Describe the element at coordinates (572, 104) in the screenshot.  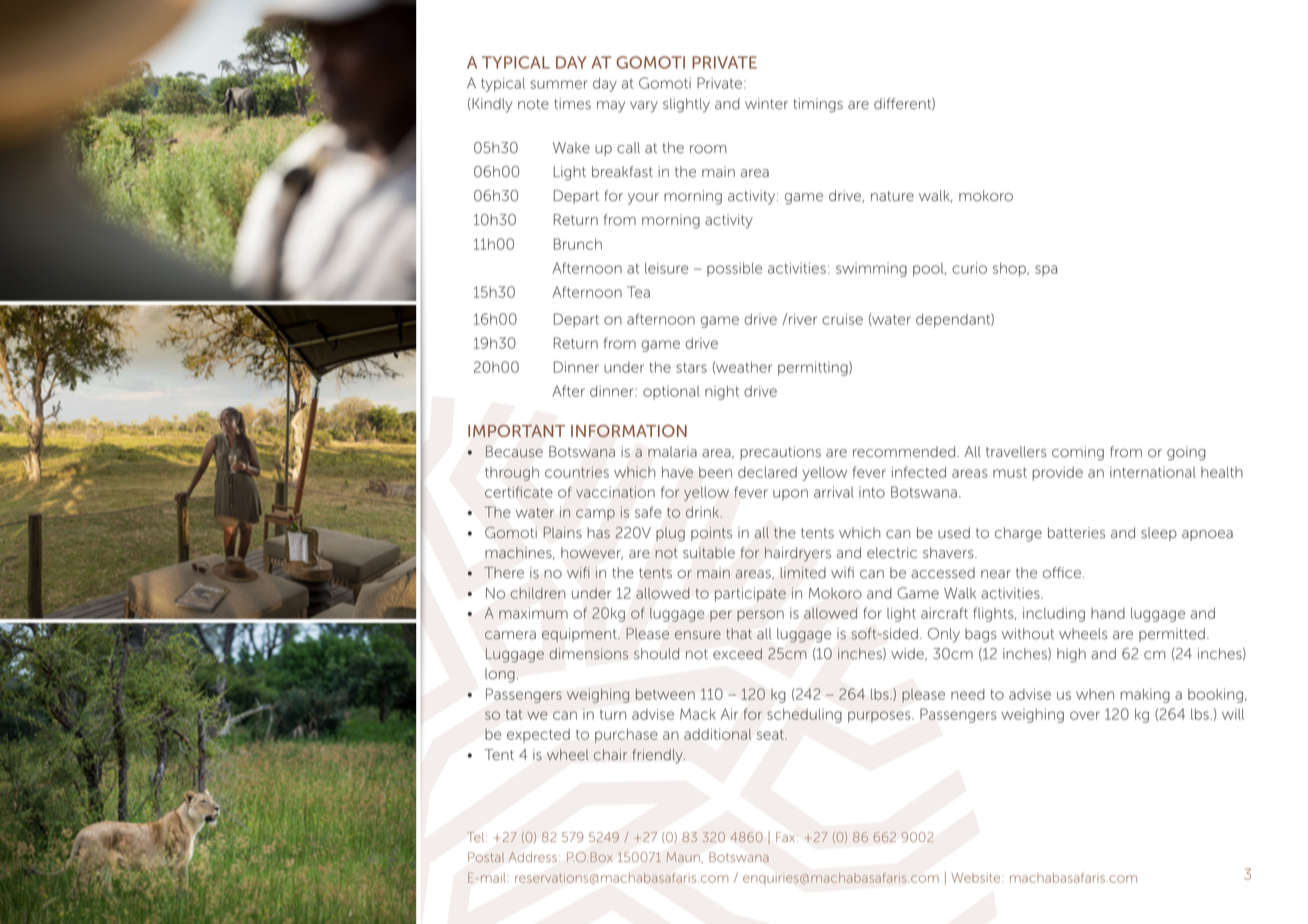
I see `times` at that location.
